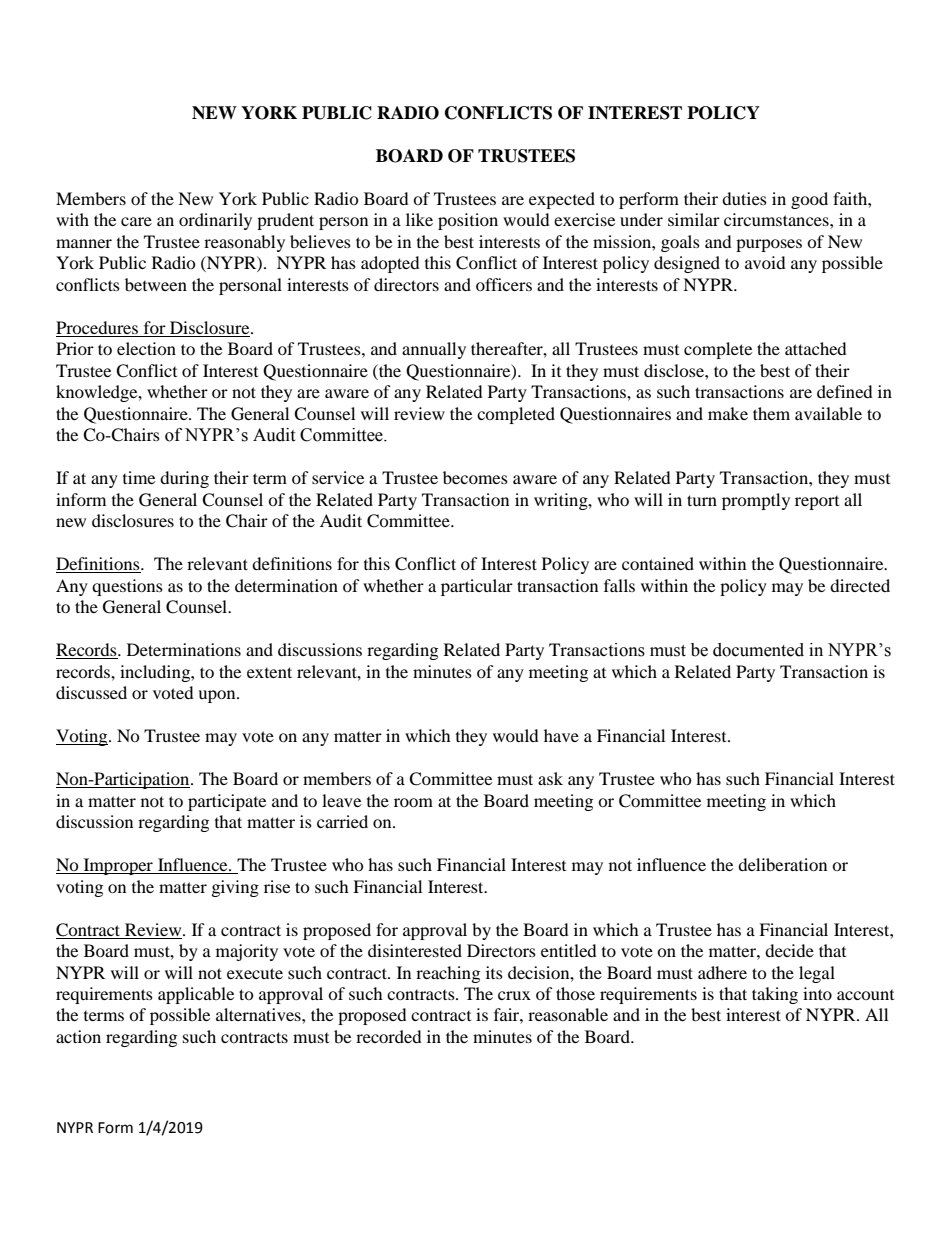 The width and height of the page is (952, 1233). Describe the element at coordinates (468, 221) in the page. I see `position` at that location.
